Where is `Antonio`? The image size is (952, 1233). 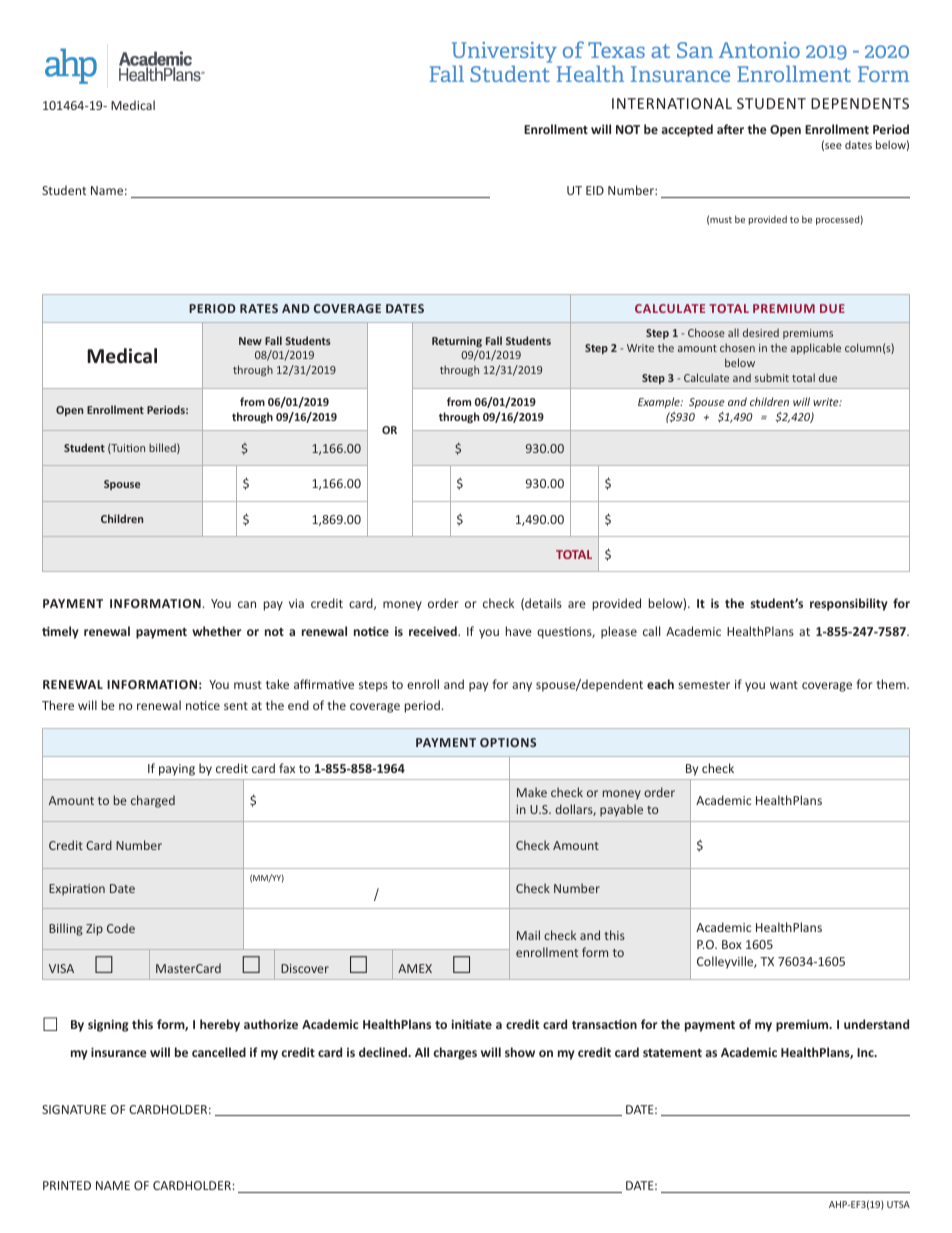 Antonio is located at coordinates (759, 50).
